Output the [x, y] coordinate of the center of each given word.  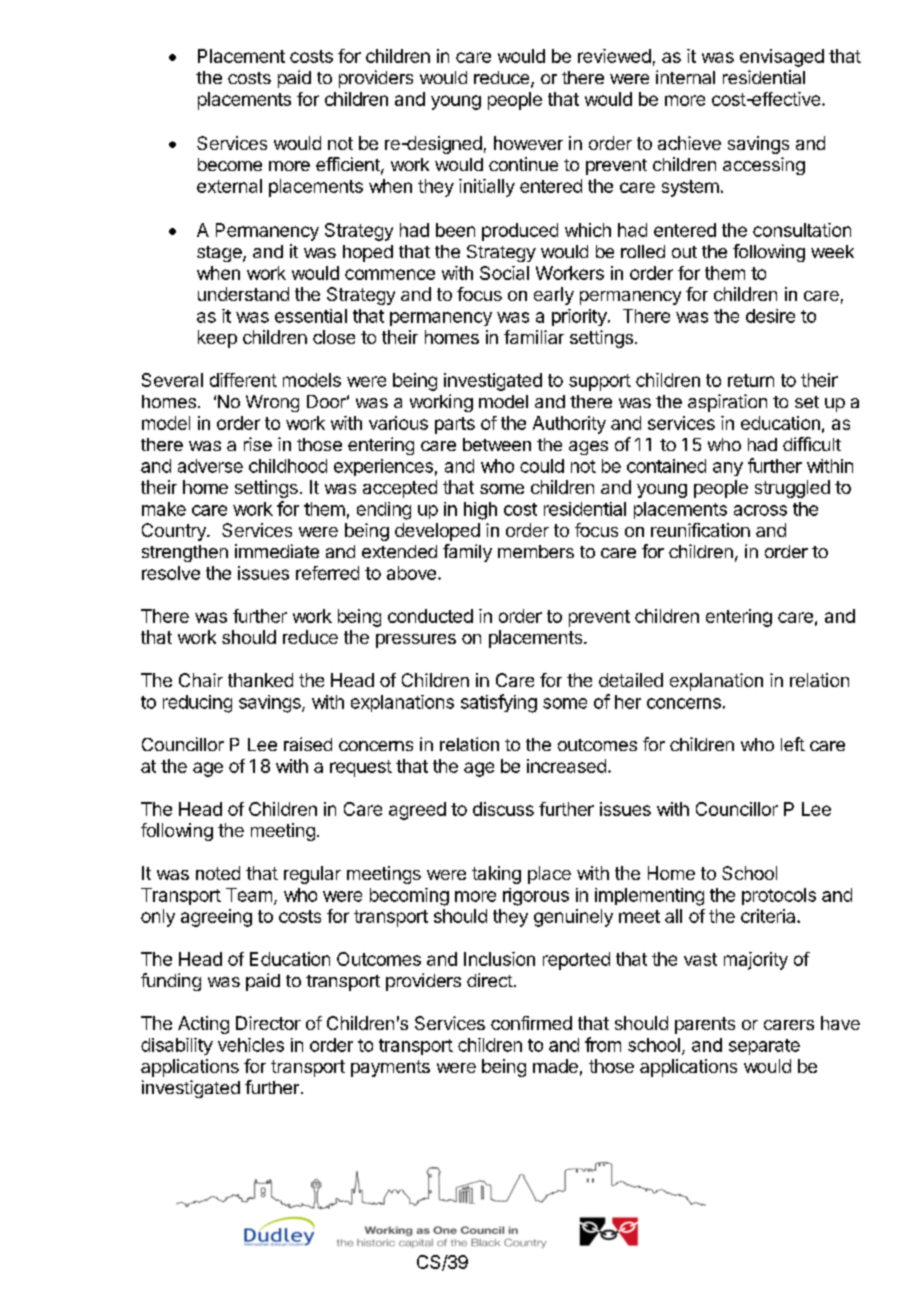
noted [218, 873]
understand [243, 294]
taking [496, 875]
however [528, 143]
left [793, 744]
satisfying [499, 703]
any [728, 469]
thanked [260, 680]
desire [770, 316]
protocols [779, 896]
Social [504, 273]
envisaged [782, 58]
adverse [210, 466]
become [230, 164]
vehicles [251, 1045]
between [497, 444]
